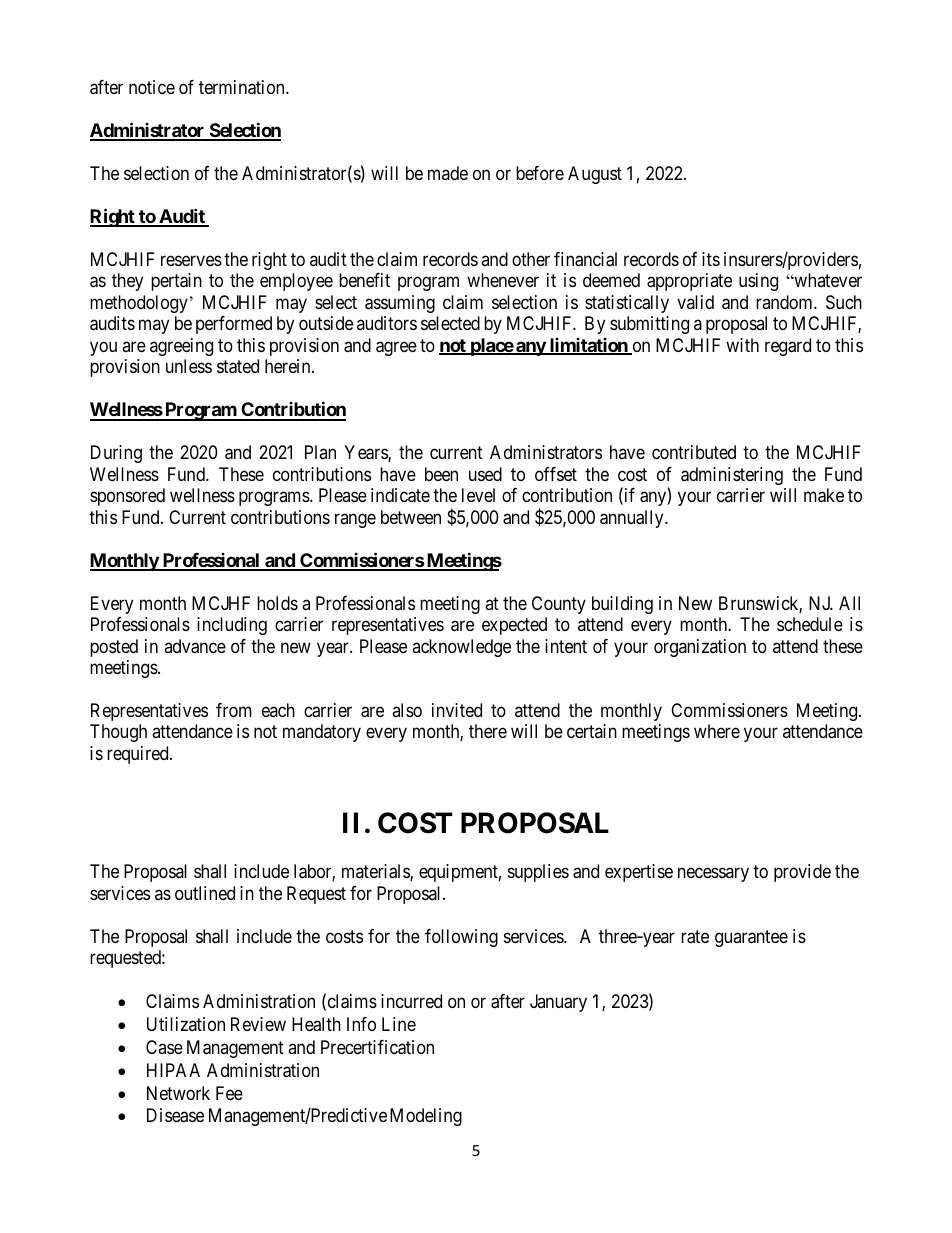  Describe the element at coordinates (178, 1093) in the page. I see `Network` at that location.
